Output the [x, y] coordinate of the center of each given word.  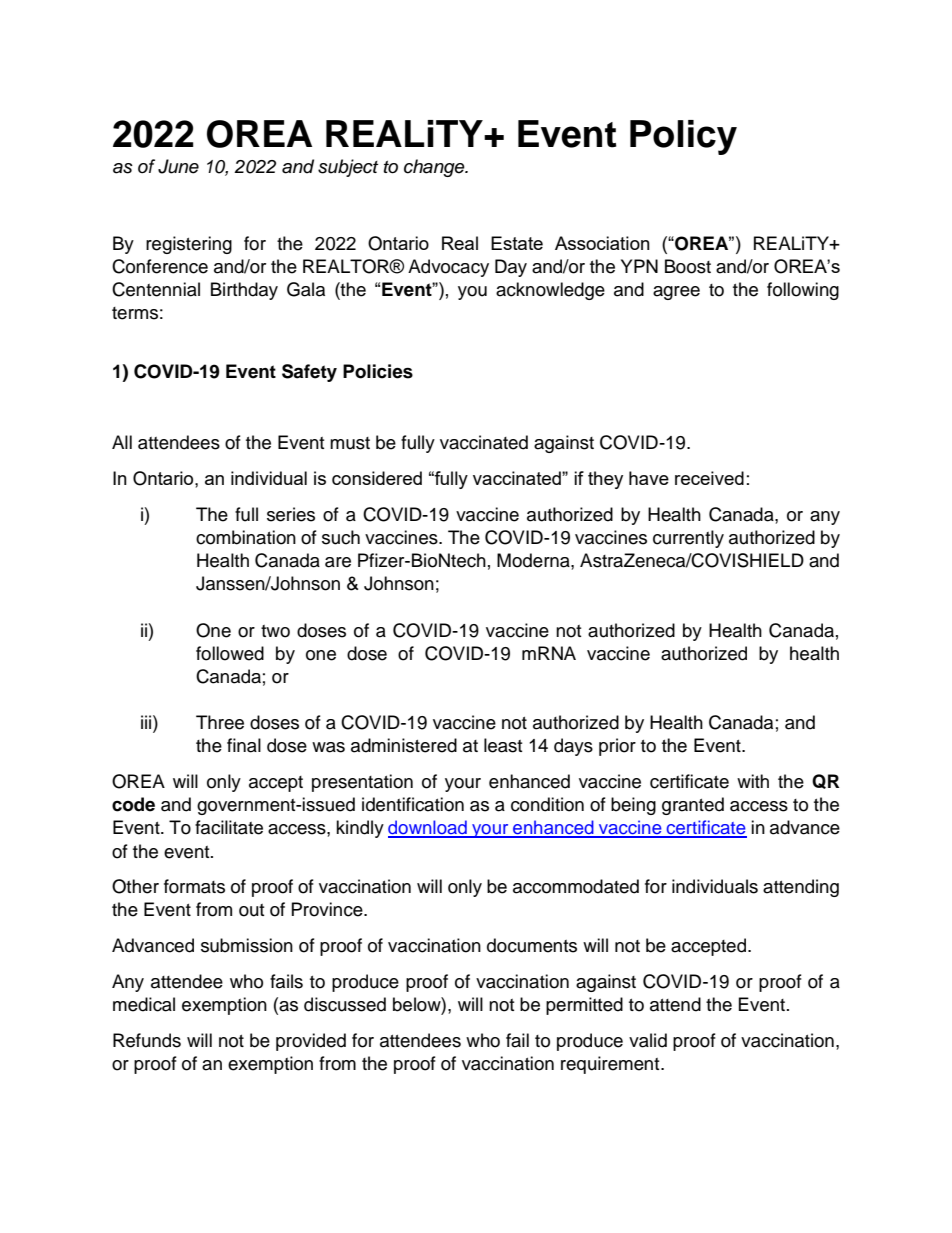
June [178, 166]
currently [688, 539]
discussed [345, 1004]
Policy [683, 137]
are [338, 562]
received [709, 478]
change [435, 168]
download [428, 828]
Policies [378, 371]
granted [693, 806]
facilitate [229, 827]
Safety [309, 373]
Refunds [147, 1040]
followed [230, 653]
